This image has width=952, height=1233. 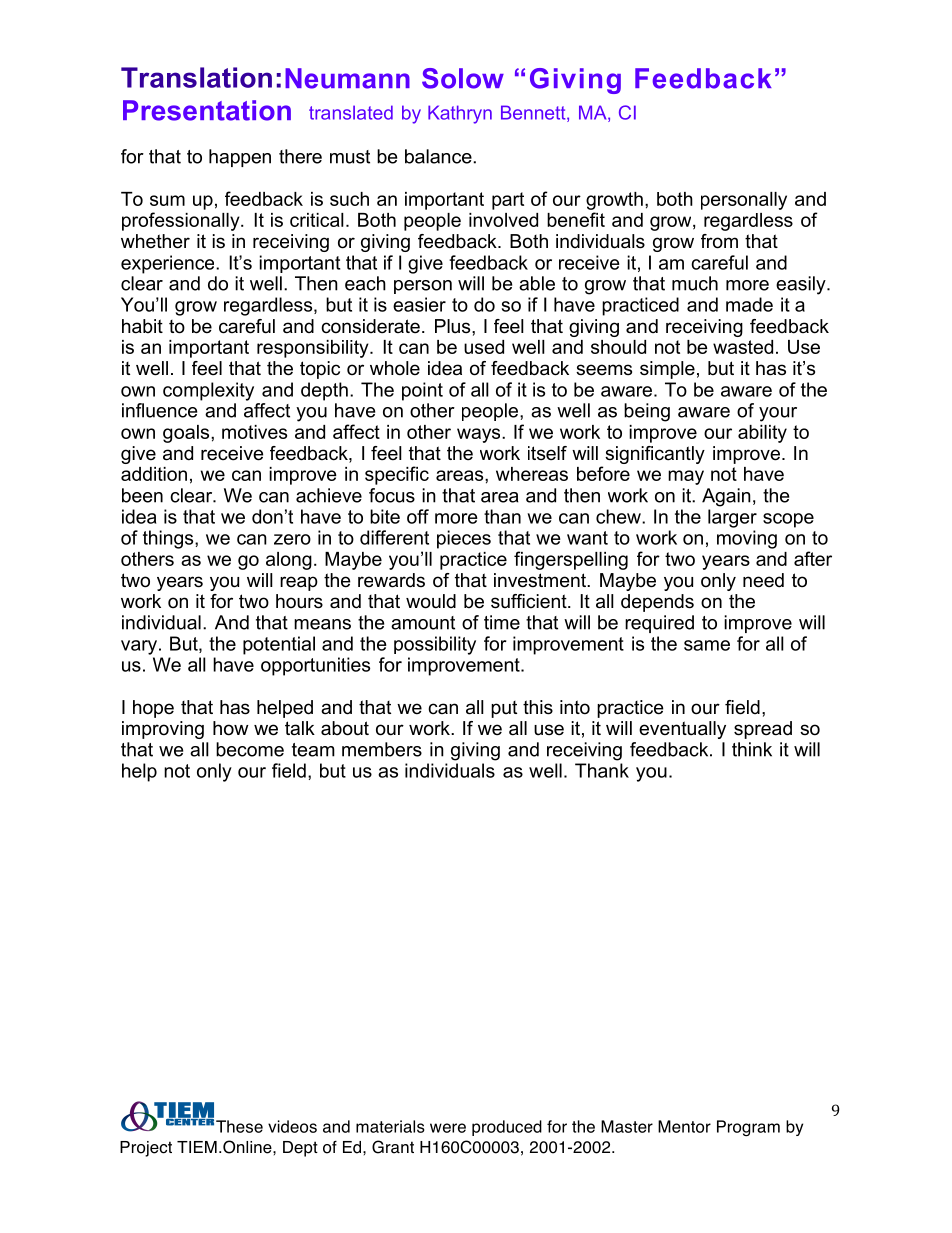 I want to click on complexity, so click(x=208, y=391).
